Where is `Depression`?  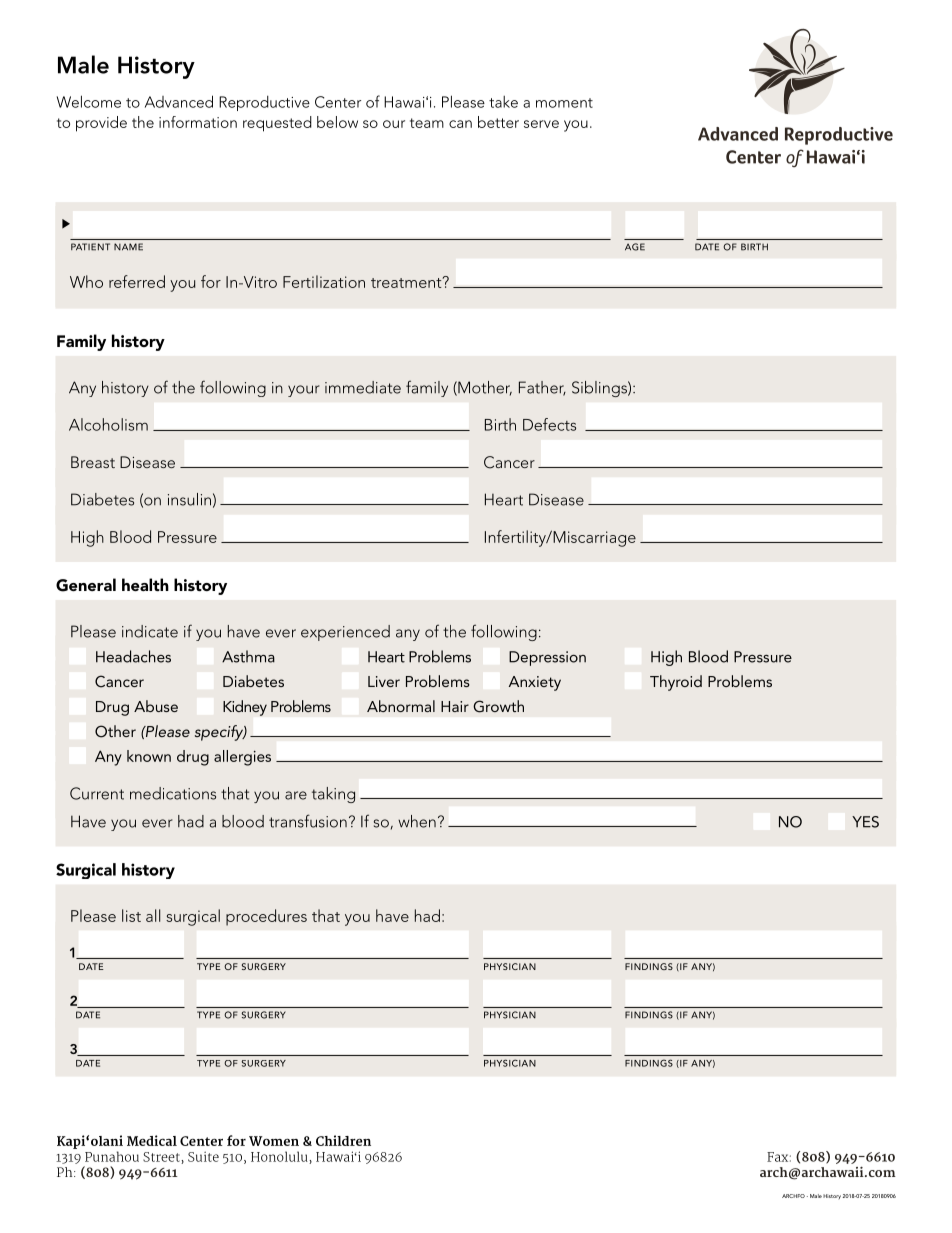 Depression is located at coordinates (547, 658).
